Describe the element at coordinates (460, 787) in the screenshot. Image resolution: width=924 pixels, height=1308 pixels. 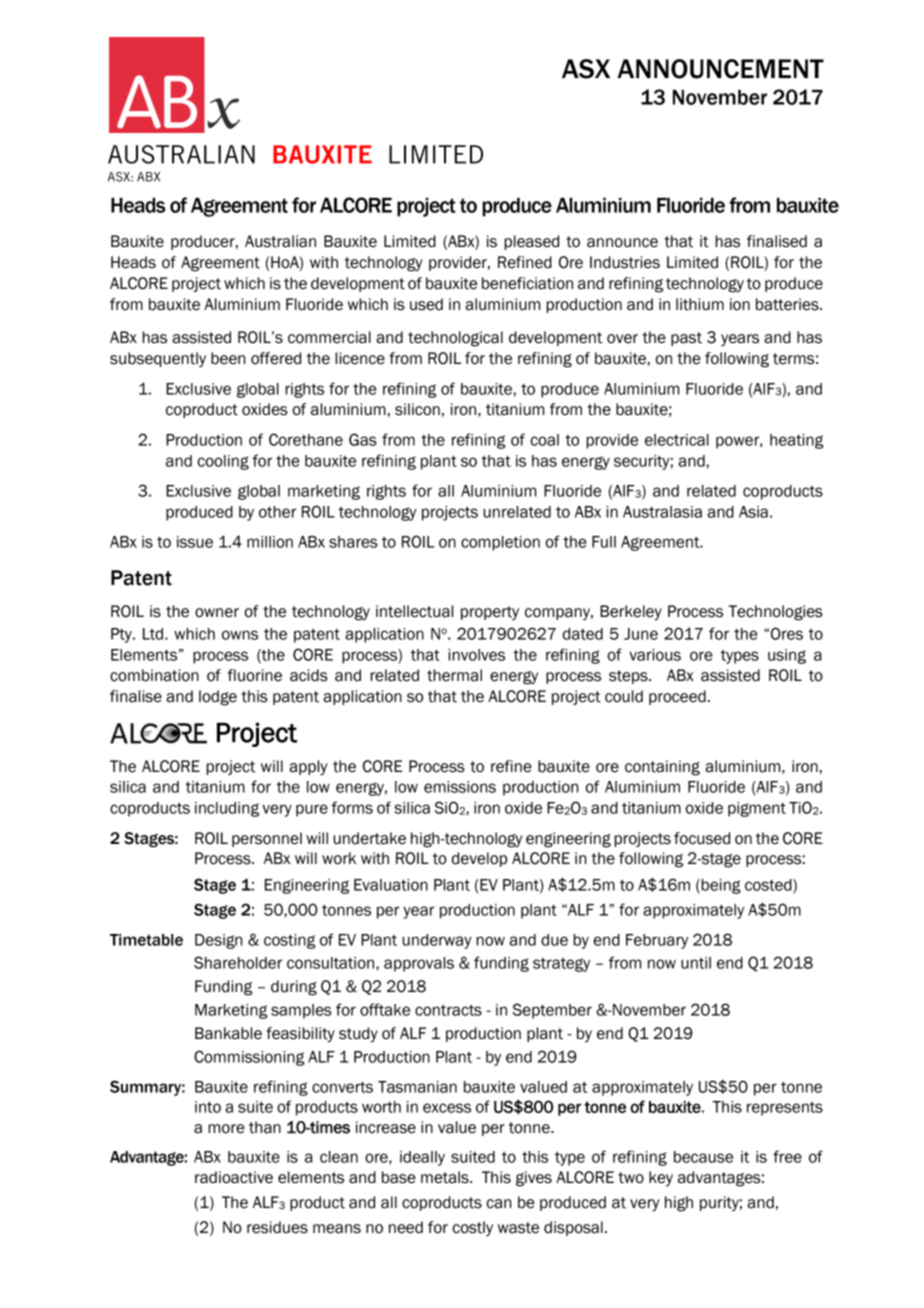
I see `emissions` at that location.
